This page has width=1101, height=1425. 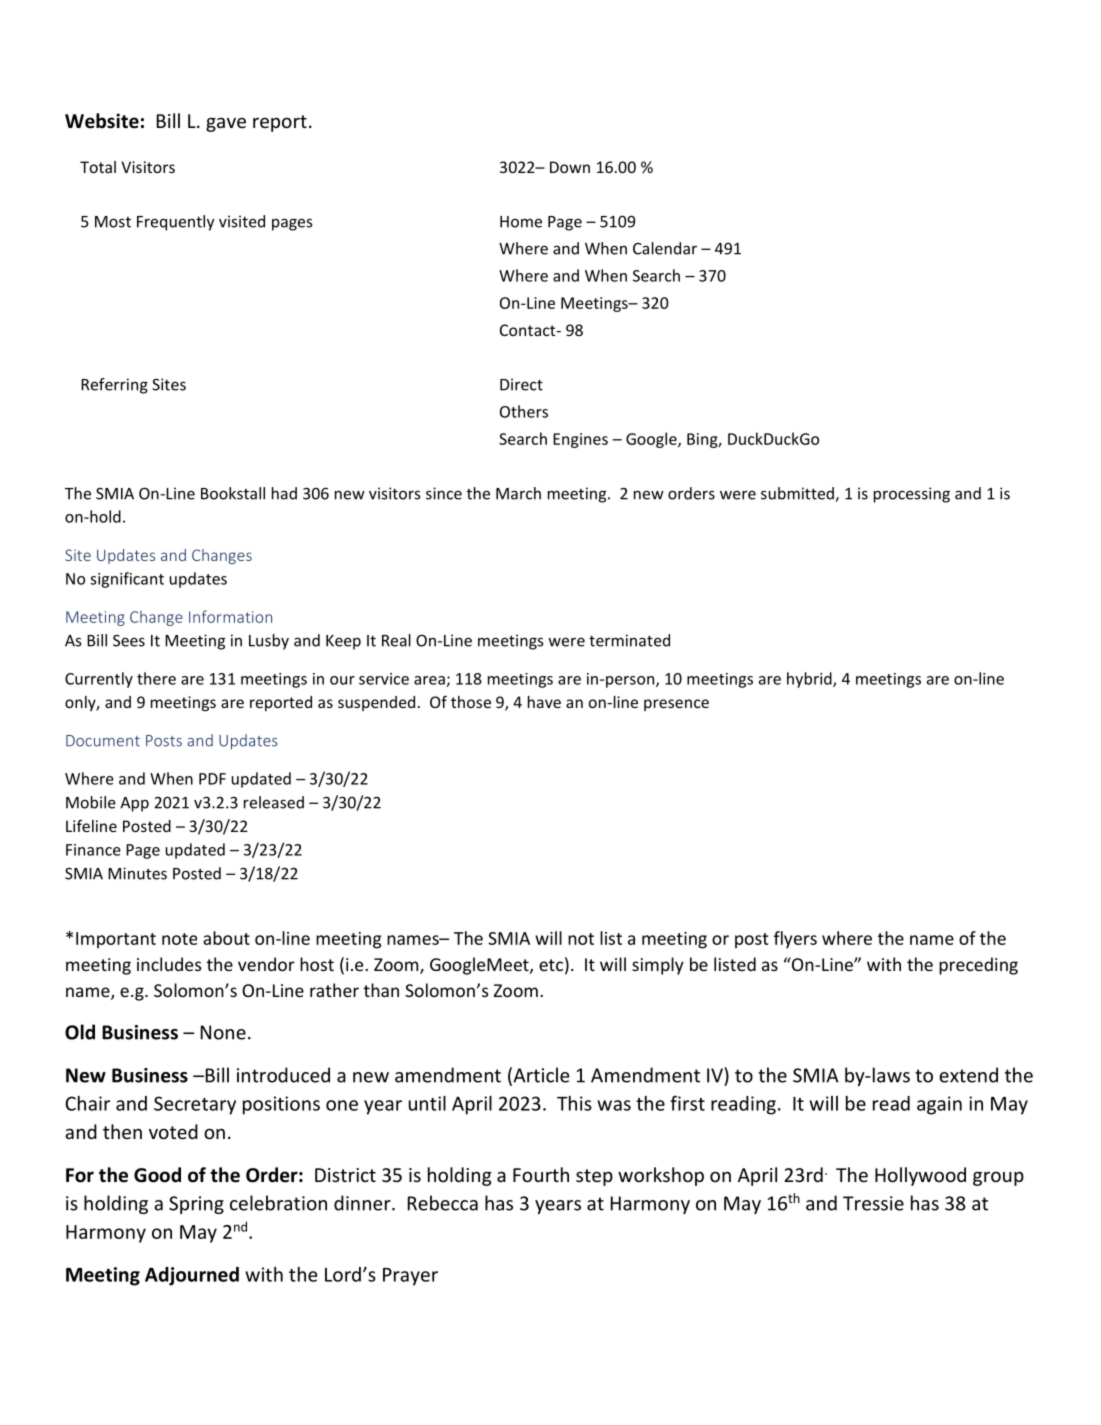 What do you see at coordinates (521, 222) in the page?
I see `Home` at bounding box center [521, 222].
